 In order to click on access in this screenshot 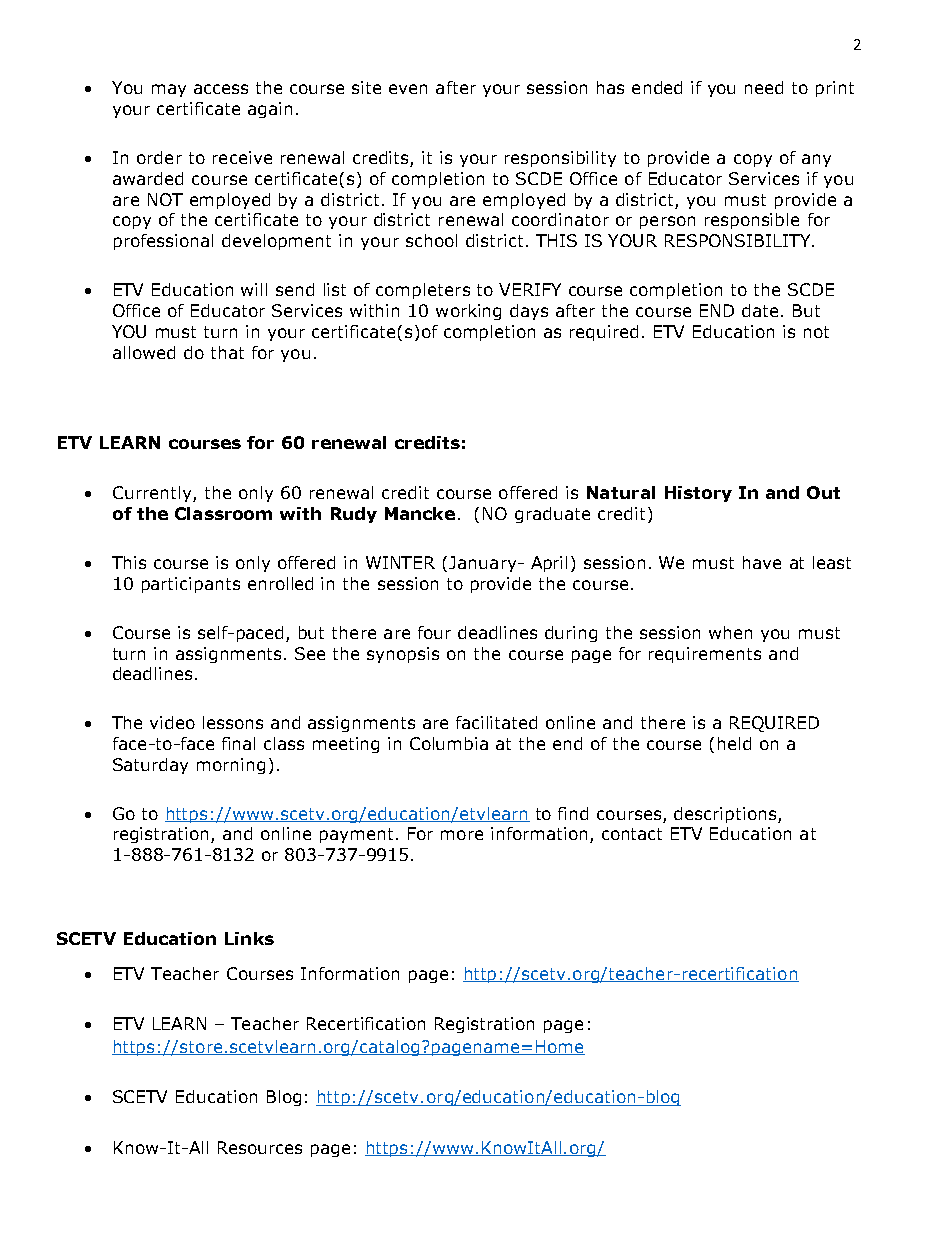, I will do `click(221, 89)`.
